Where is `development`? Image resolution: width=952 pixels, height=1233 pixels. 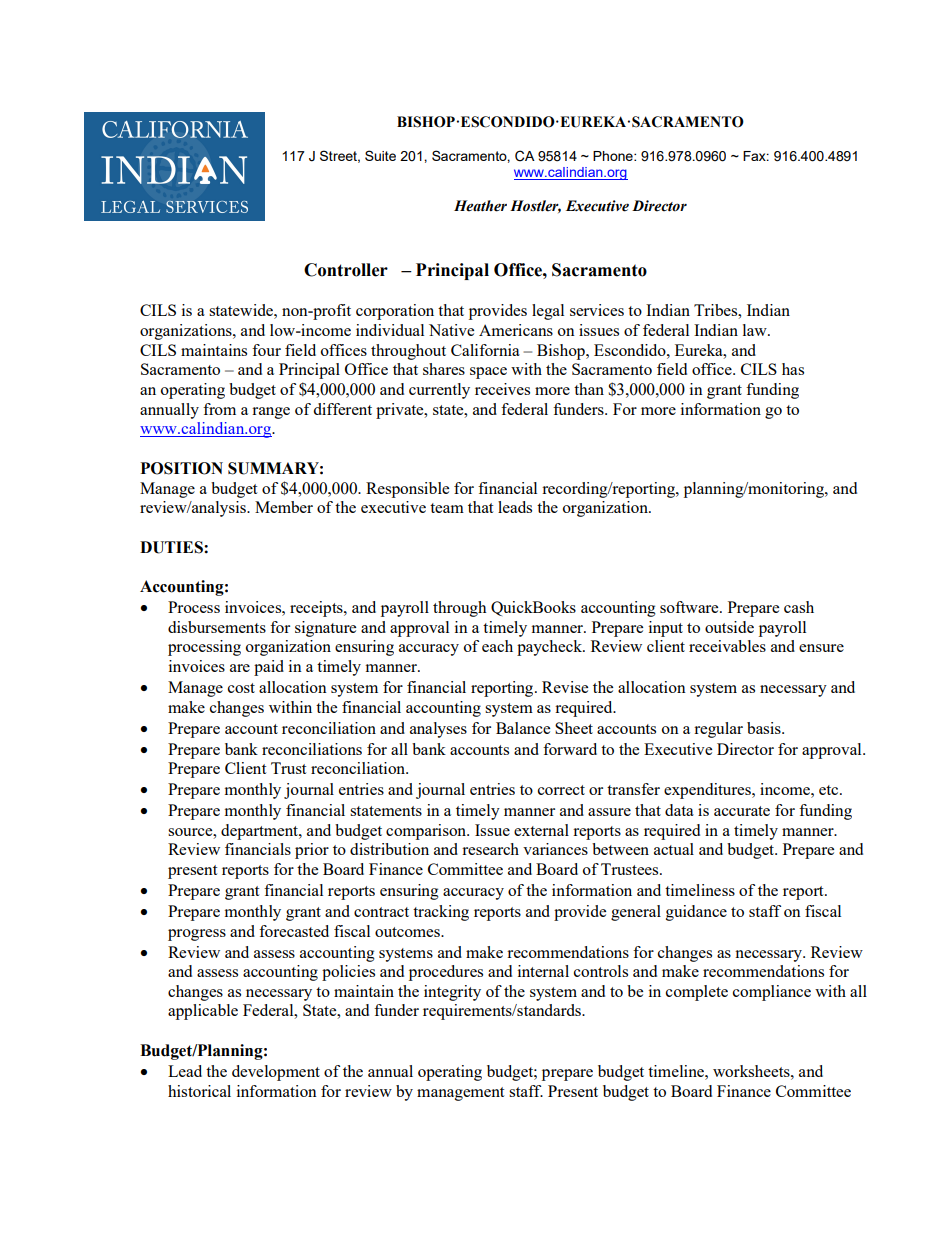
development is located at coordinates (276, 1073).
